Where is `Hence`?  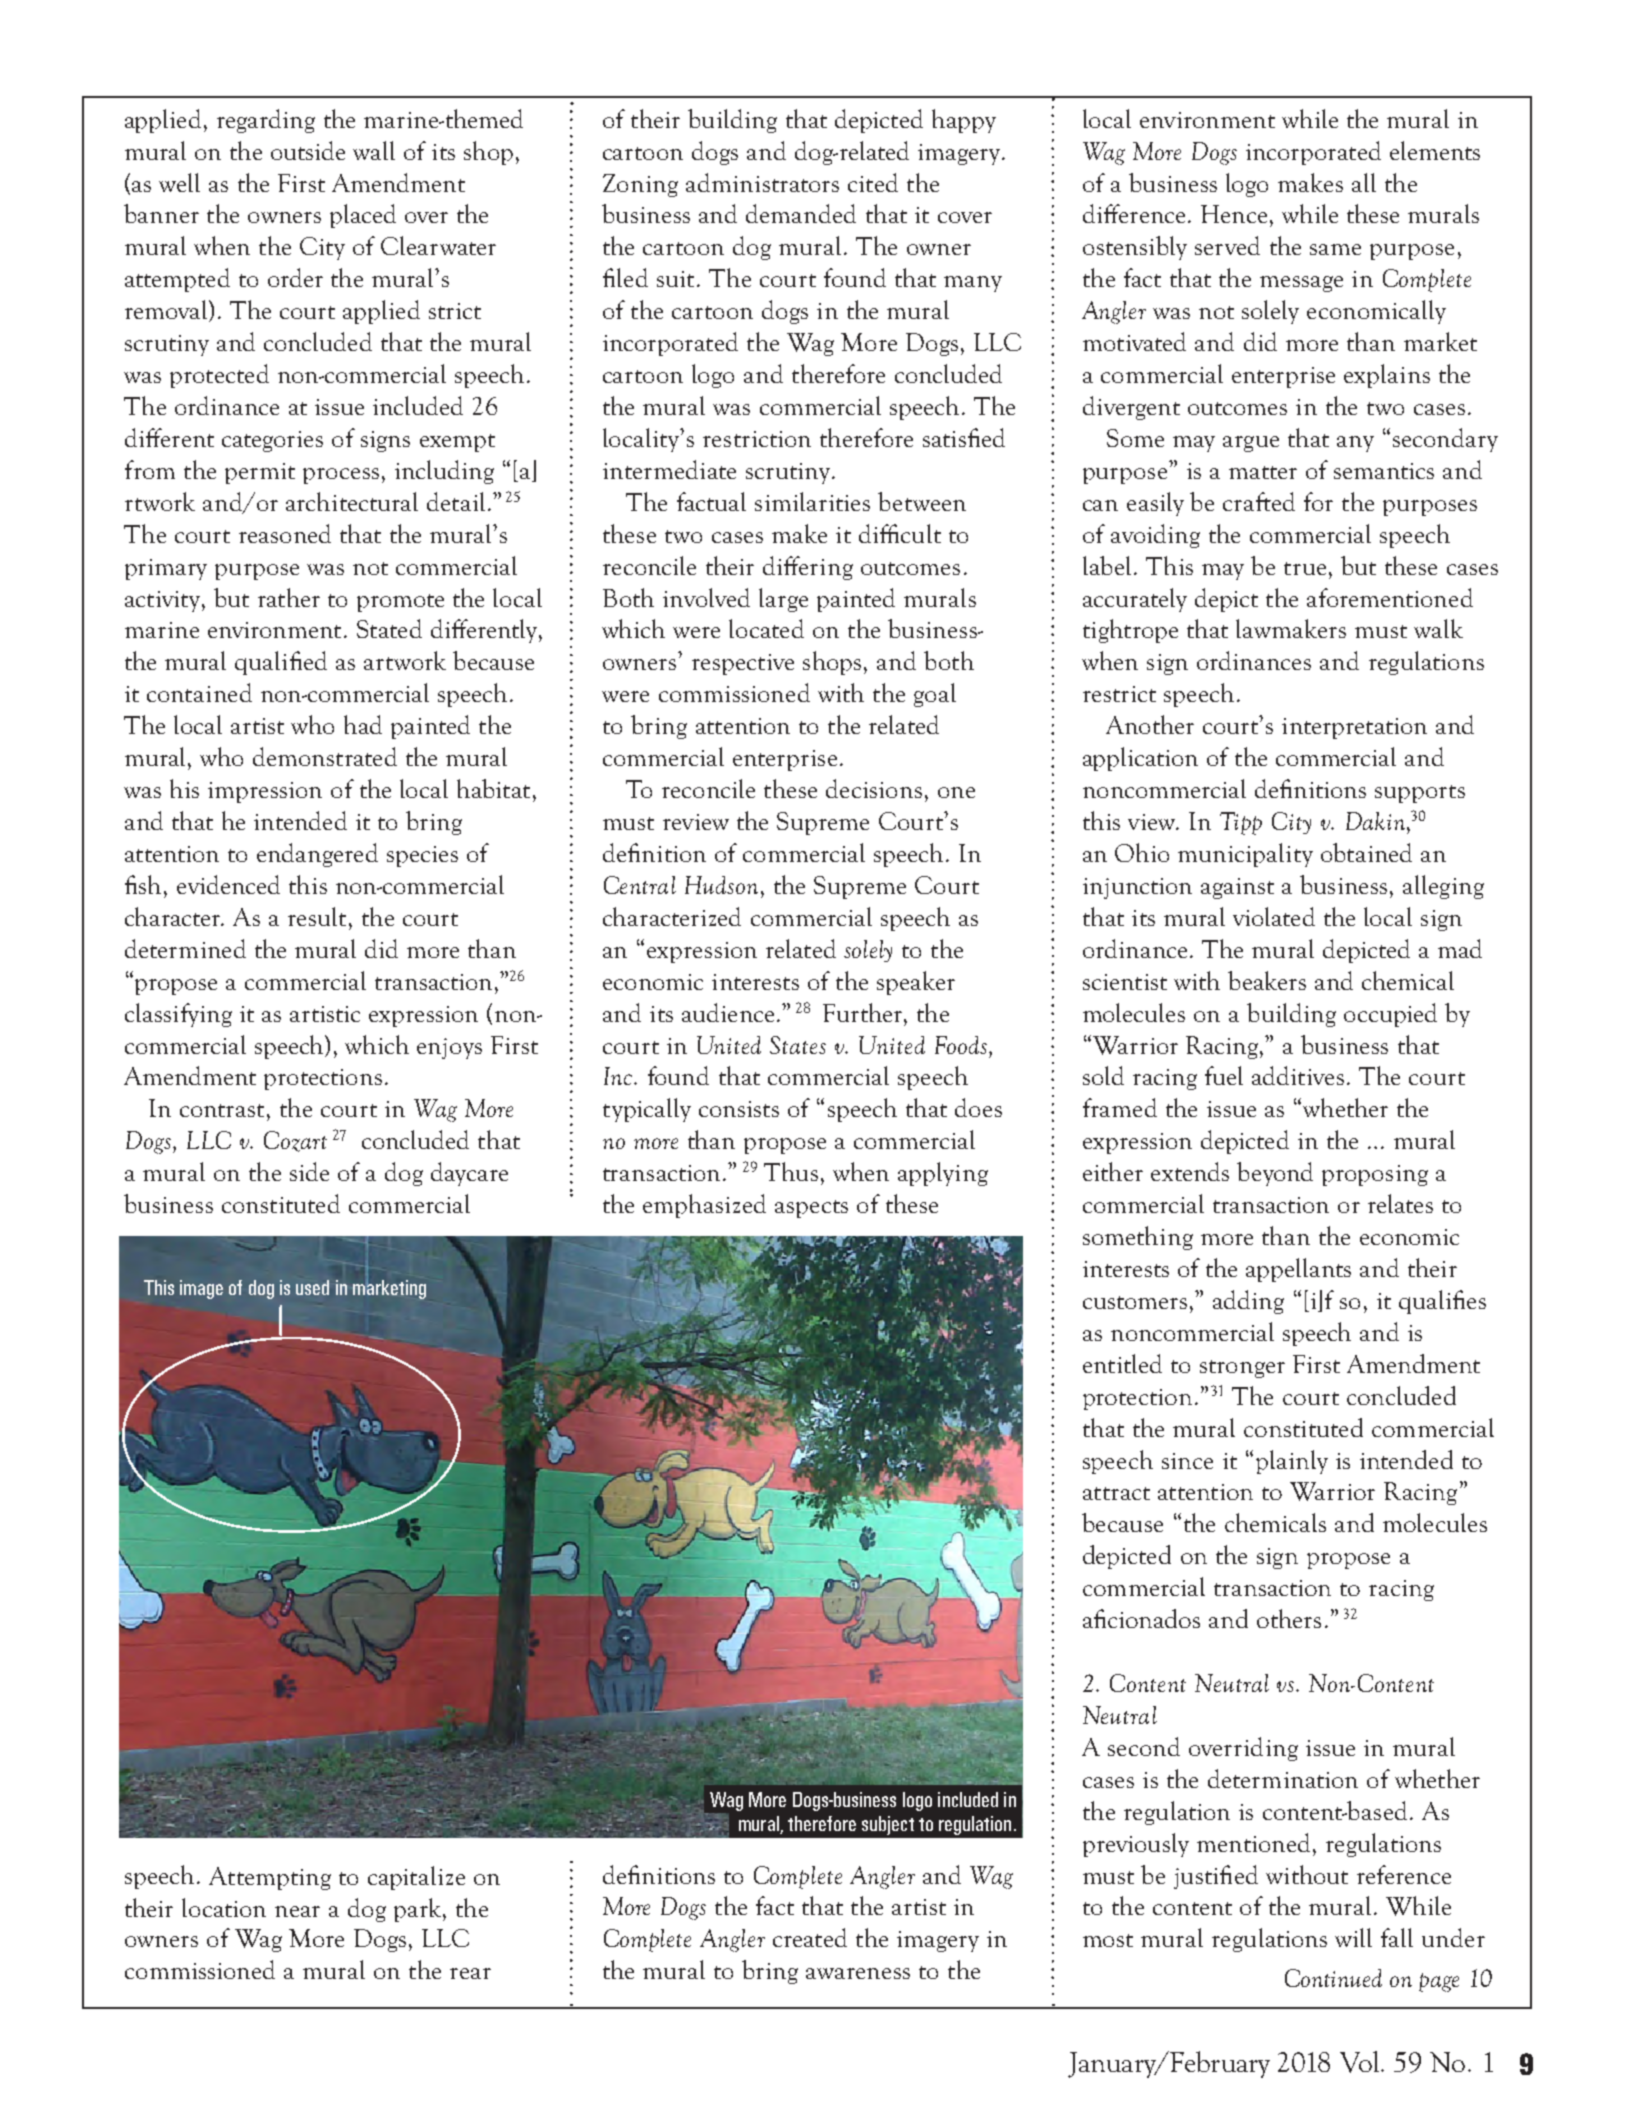
Hence is located at coordinates (1234, 214).
